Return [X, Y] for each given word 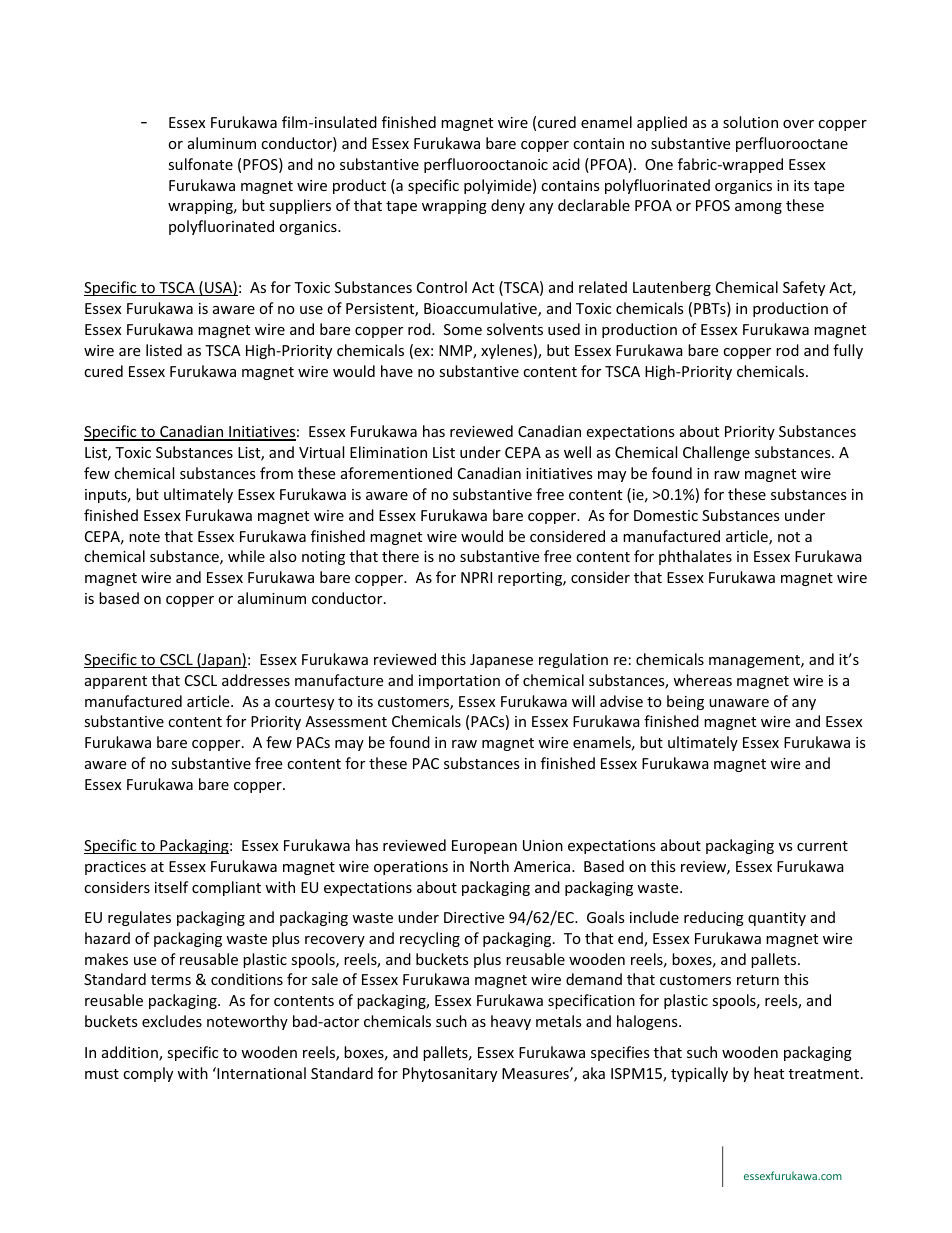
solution [750, 122]
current [822, 846]
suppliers [300, 206]
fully [848, 351]
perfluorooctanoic [486, 165]
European [484, 847]
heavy [511, 1022]
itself [171, 887]
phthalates [695, 557]
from [276, 473]
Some [463, 329]
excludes [172, 1021]
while [246, 556]
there [400, 556]
